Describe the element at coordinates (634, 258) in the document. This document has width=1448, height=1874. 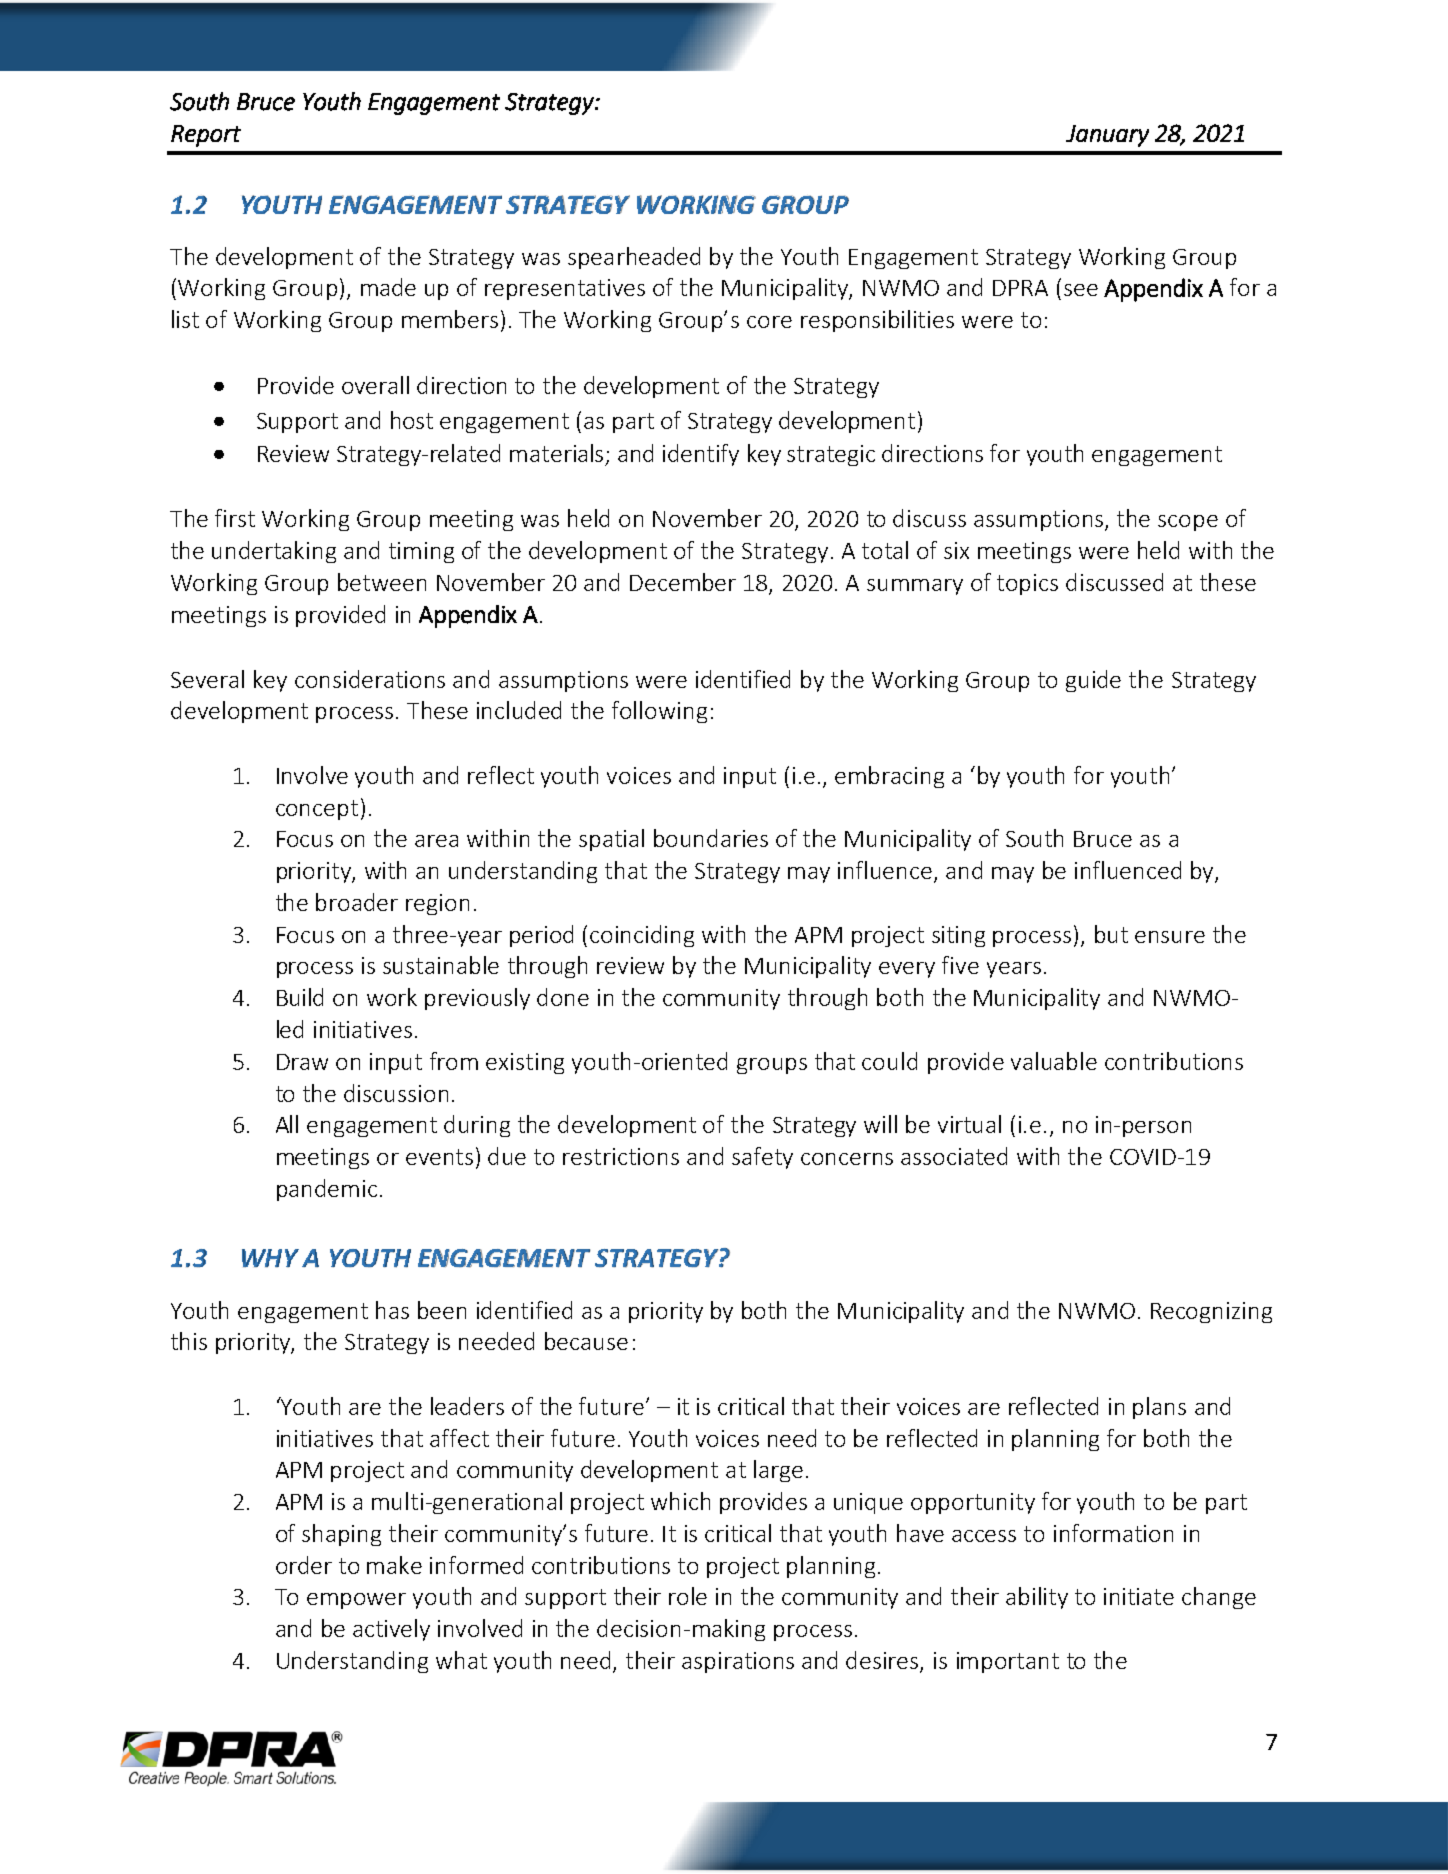
I see `spearheaded` at that location.
